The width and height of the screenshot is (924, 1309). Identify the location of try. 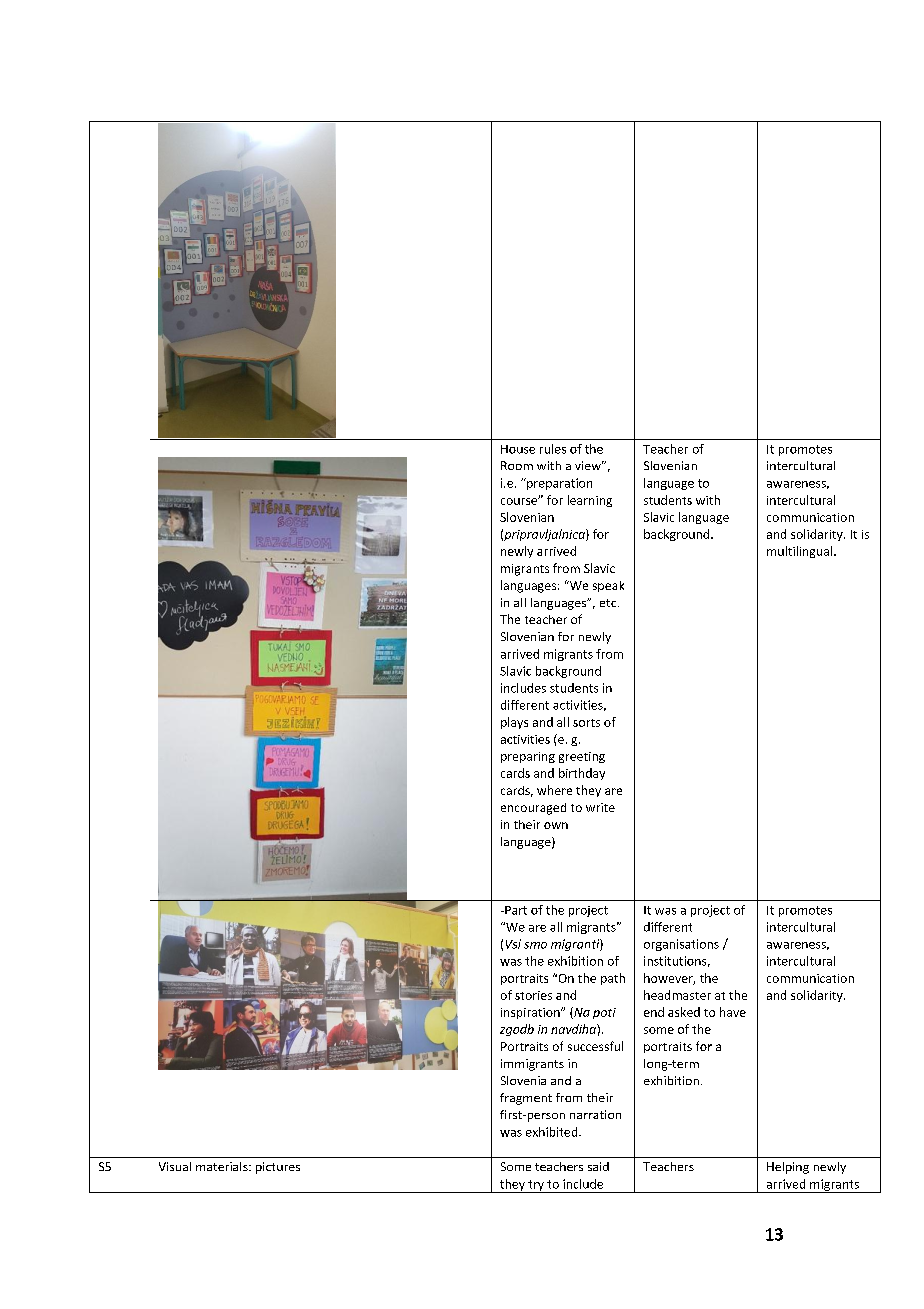
(536, 1186).
